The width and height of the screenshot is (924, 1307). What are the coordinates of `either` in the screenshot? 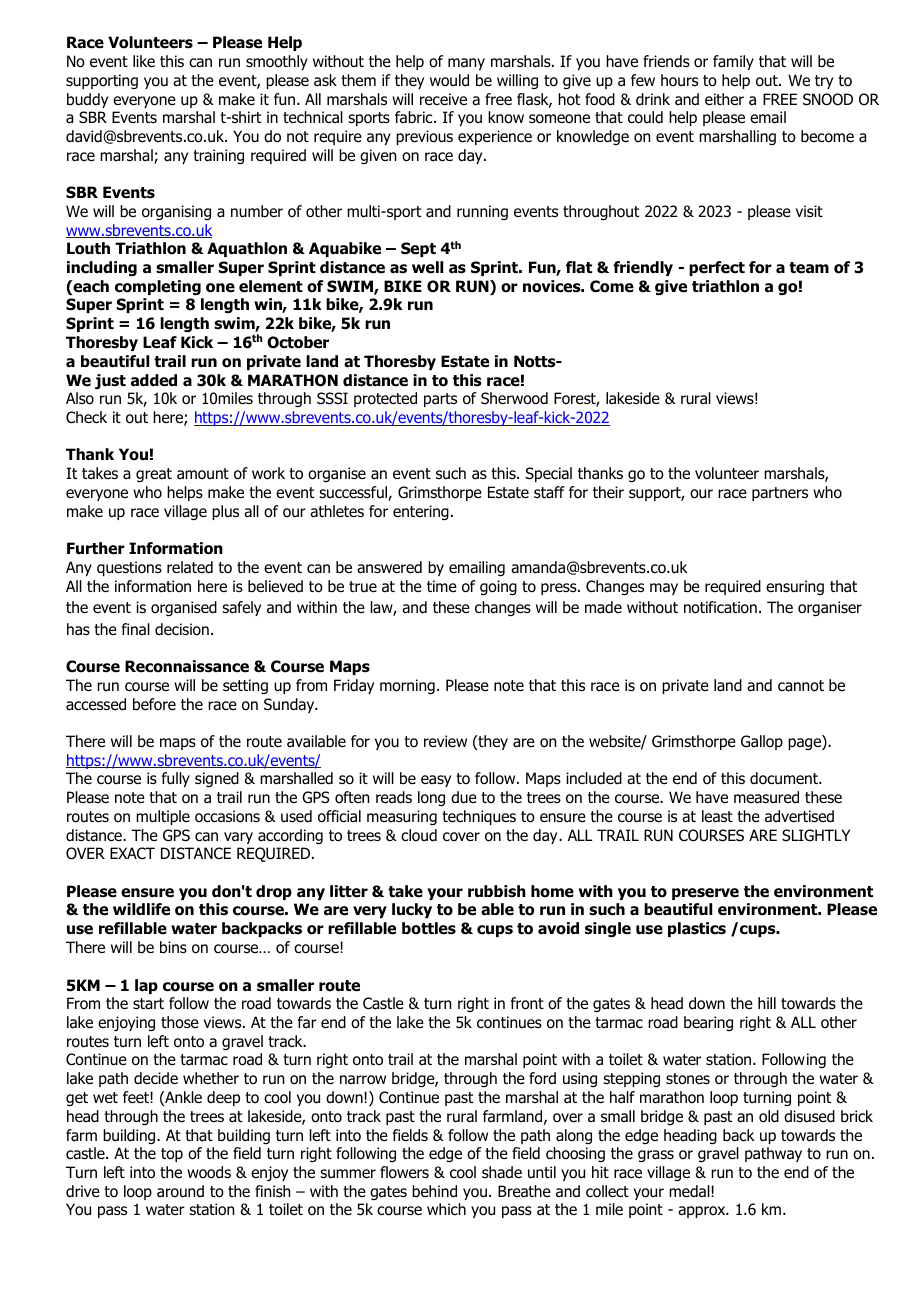 It's located at (724, 99).
